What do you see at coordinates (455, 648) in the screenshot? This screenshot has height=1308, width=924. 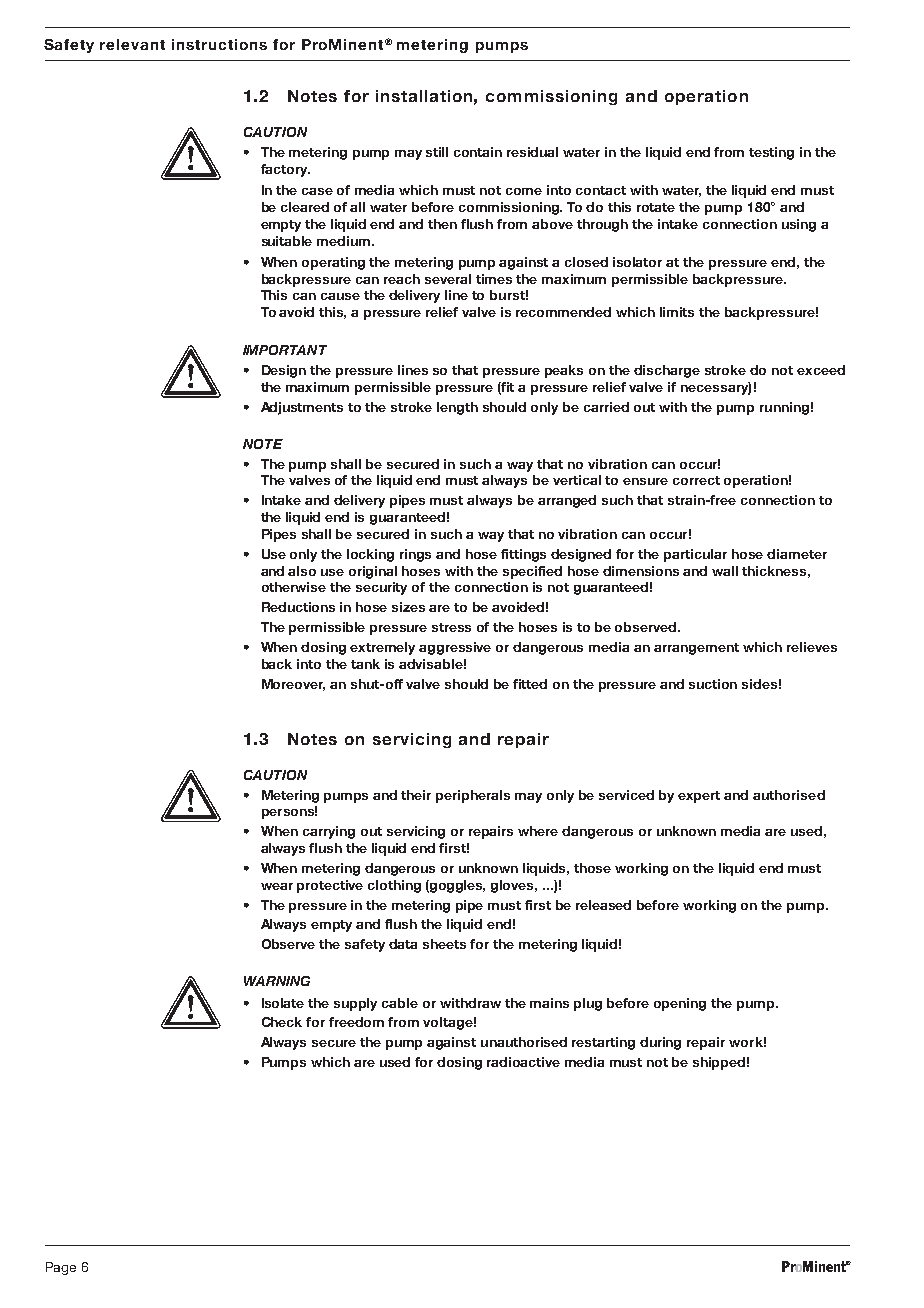 I see `aggressive` at bounding box center [455, 648].
